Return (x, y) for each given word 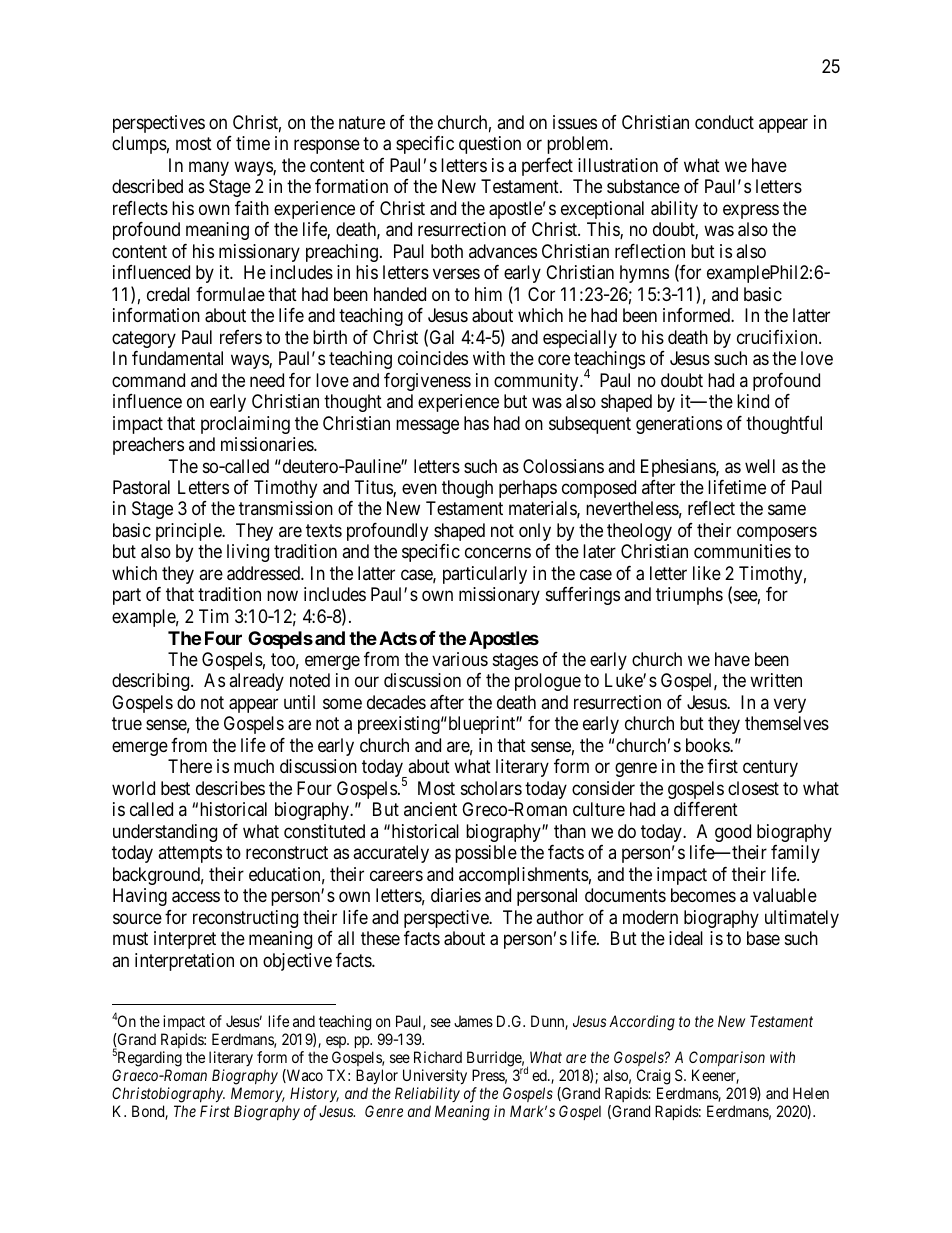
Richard (438, 1057)
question (490, 145)
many (209, 168)
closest (753, 788)
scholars (491, 788)
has (476, 423)
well (760, 466)
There (190, 766)
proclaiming (245, 425)
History (314, 1094)
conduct (724, 122)
